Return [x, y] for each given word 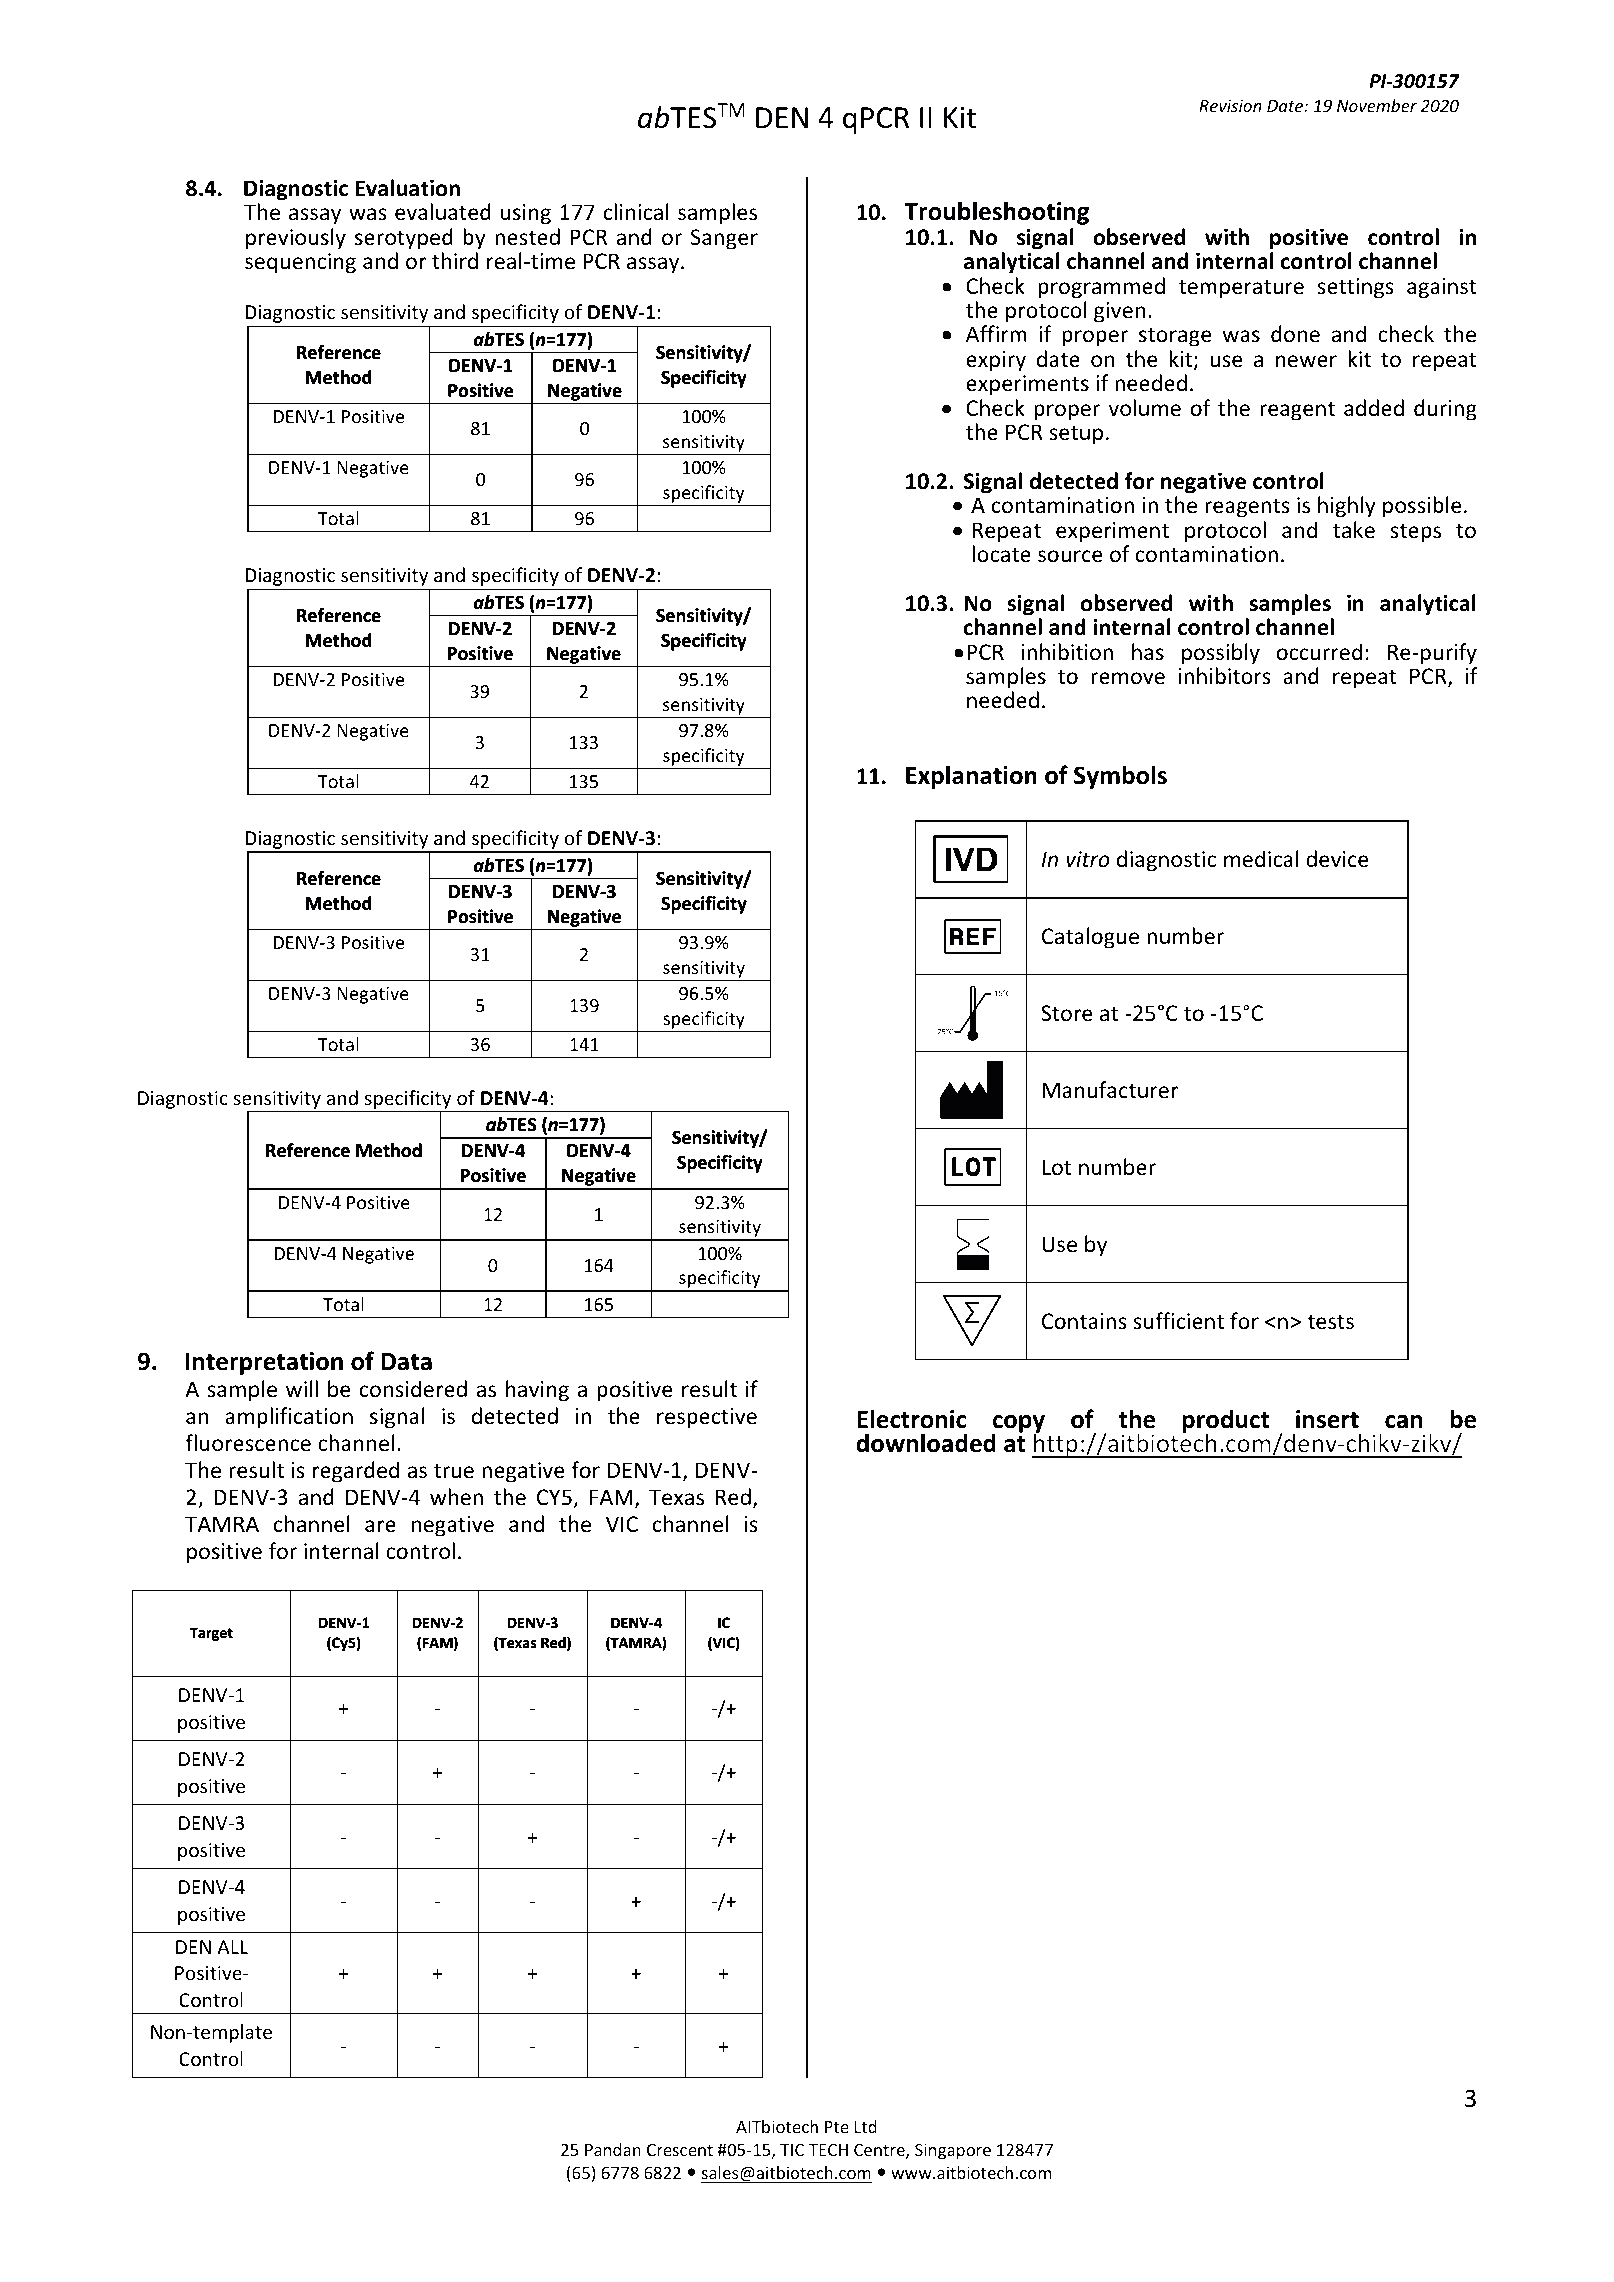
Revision [1230, 105]
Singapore [953, 2151]
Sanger [724, 239]
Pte [837, 2127]
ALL [232, 1947]
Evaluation [407, 188]
